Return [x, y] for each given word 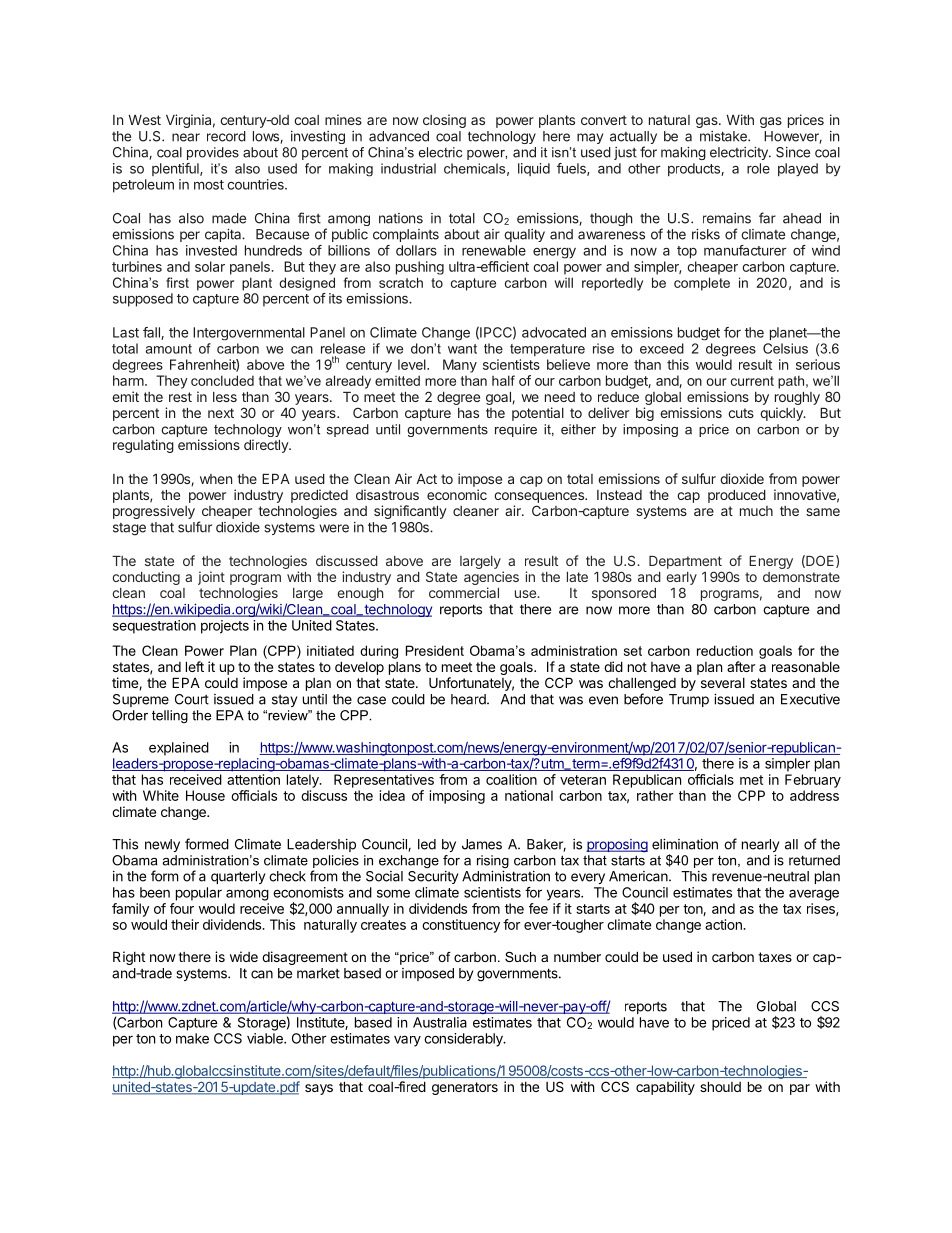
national [529, 795]
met [751, 780]
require [516, 430]
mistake [724, 136]
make [192, 1038]
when [216, 479]
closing [444, 121]
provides [213, 153]
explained [179, 749]
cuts [741, 413]
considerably [464, 1040]
